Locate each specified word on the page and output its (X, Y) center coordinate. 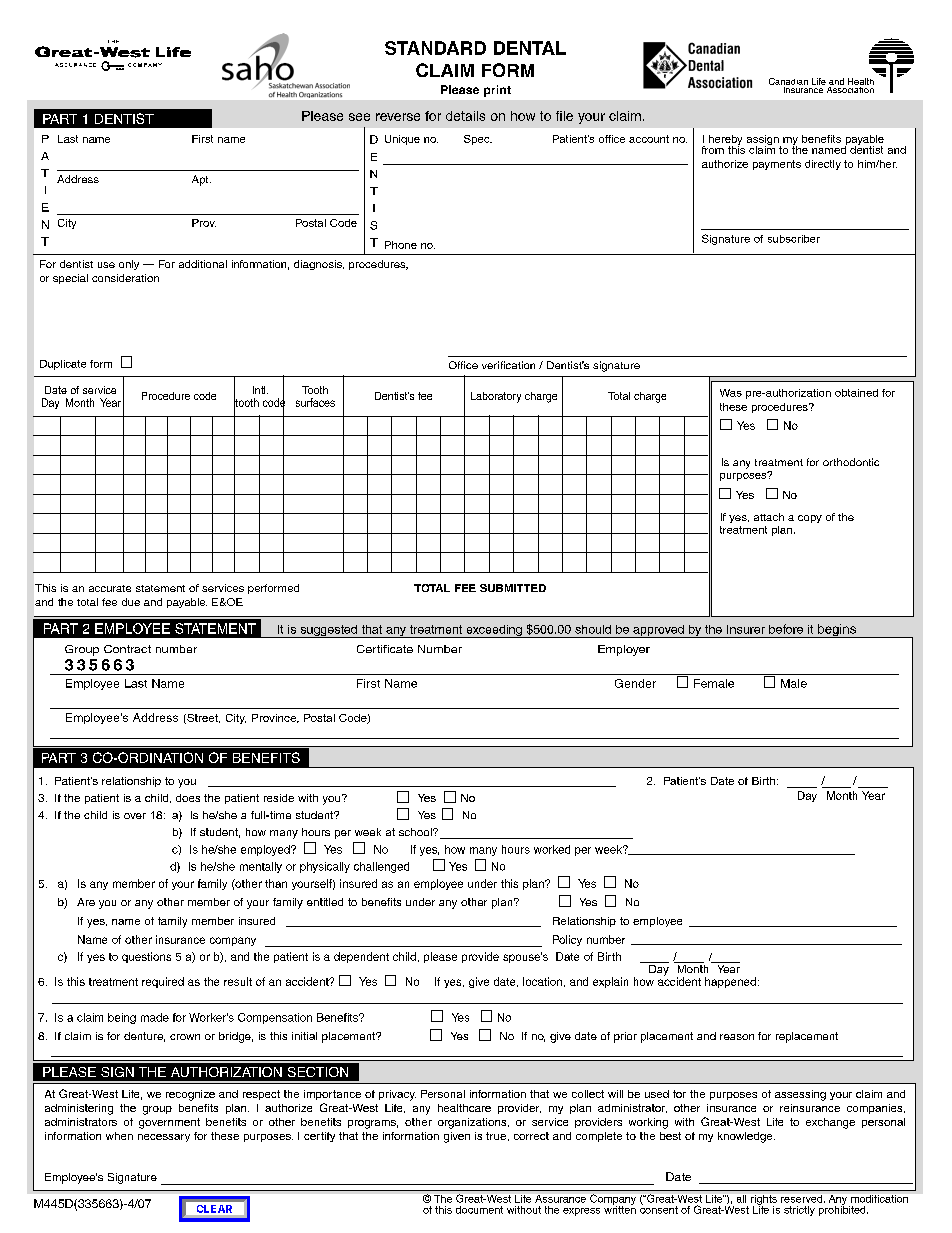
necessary (164, 1138)
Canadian (788, 81)
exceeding (494, 631)
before (786, 629)
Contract (127, 649)
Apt (201, 180)
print (497, 91)
